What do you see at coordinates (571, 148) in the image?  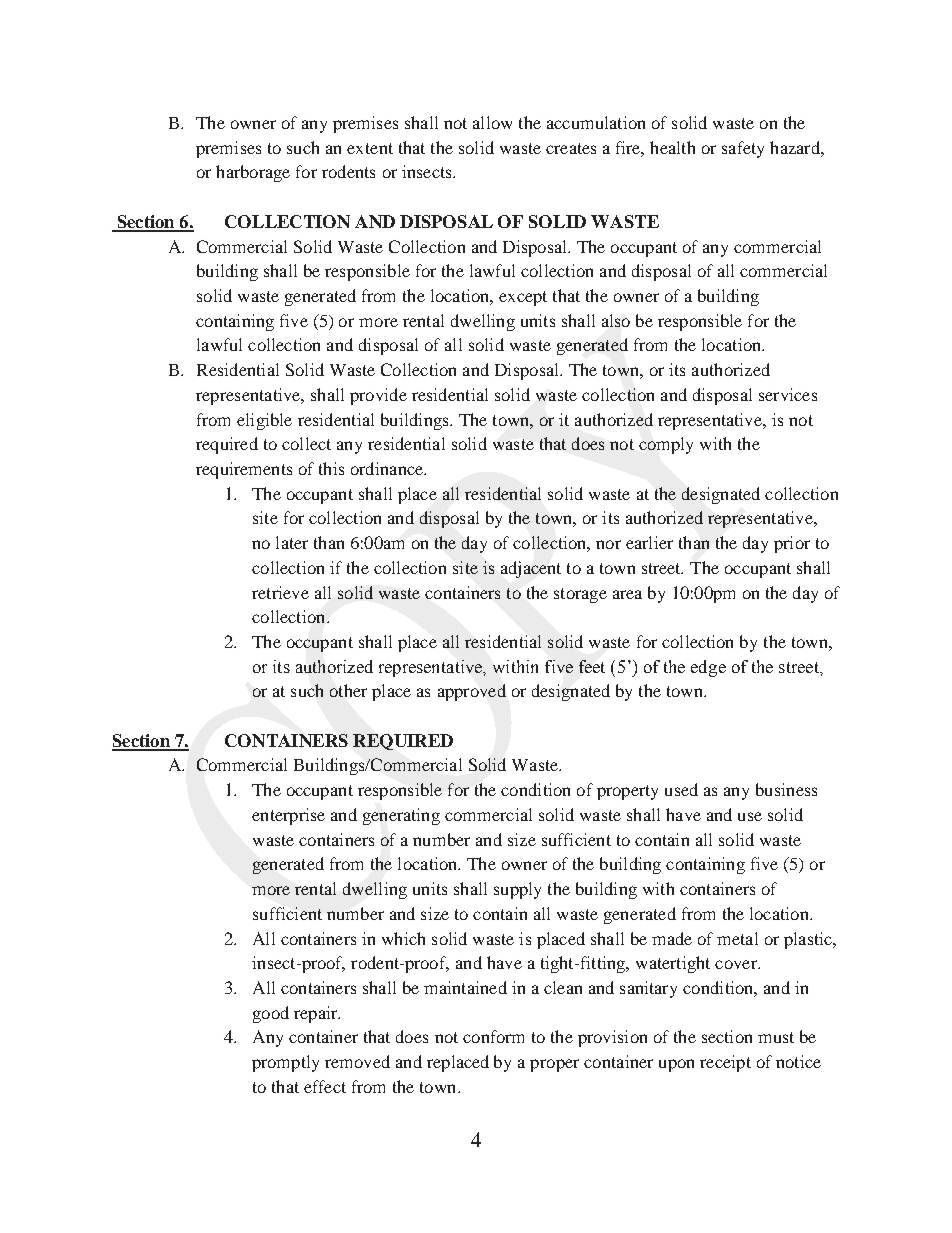 I see `creates` at bounding box center [571, 148].
